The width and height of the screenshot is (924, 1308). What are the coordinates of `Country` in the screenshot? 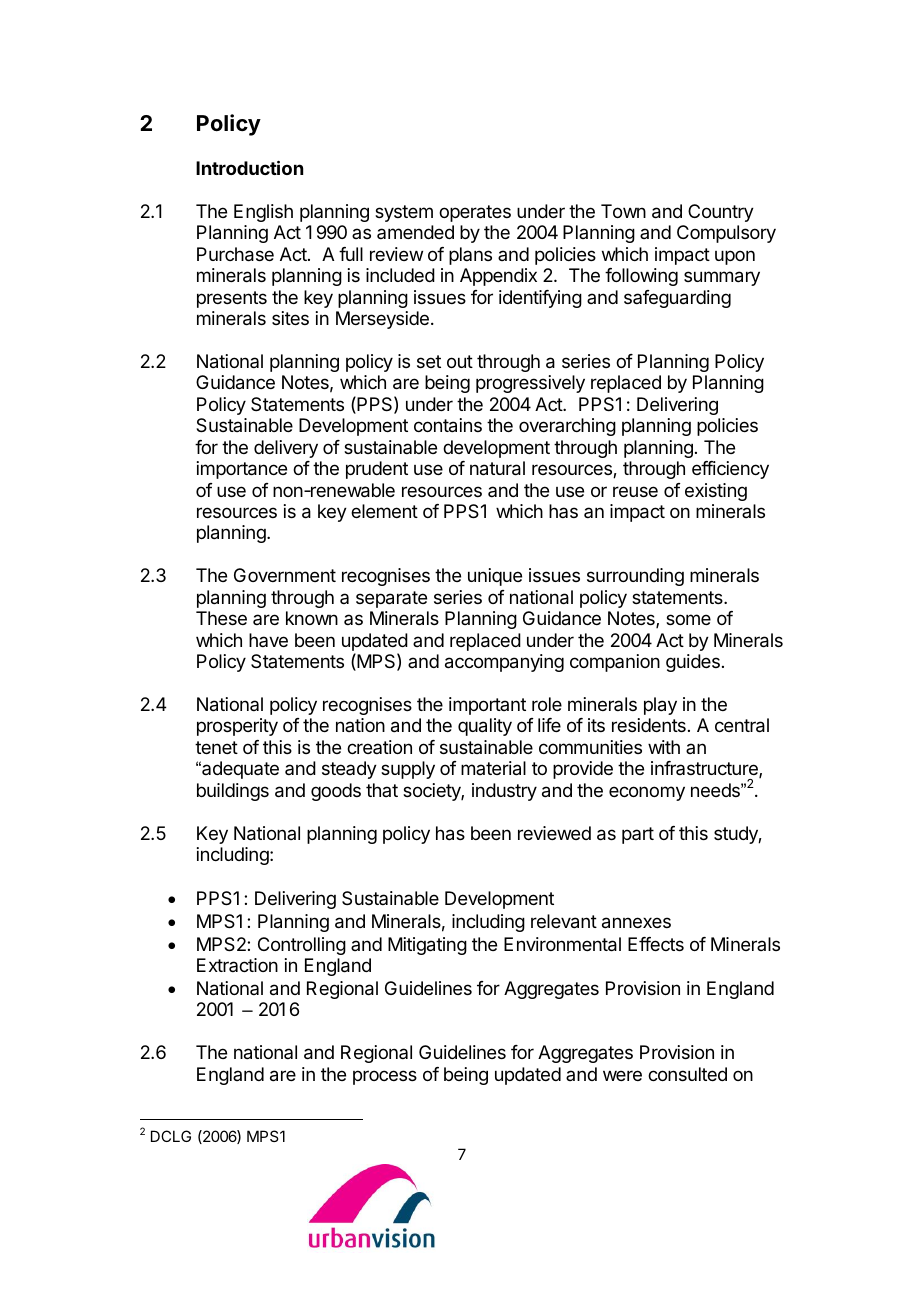 It's located at (721, 213).
